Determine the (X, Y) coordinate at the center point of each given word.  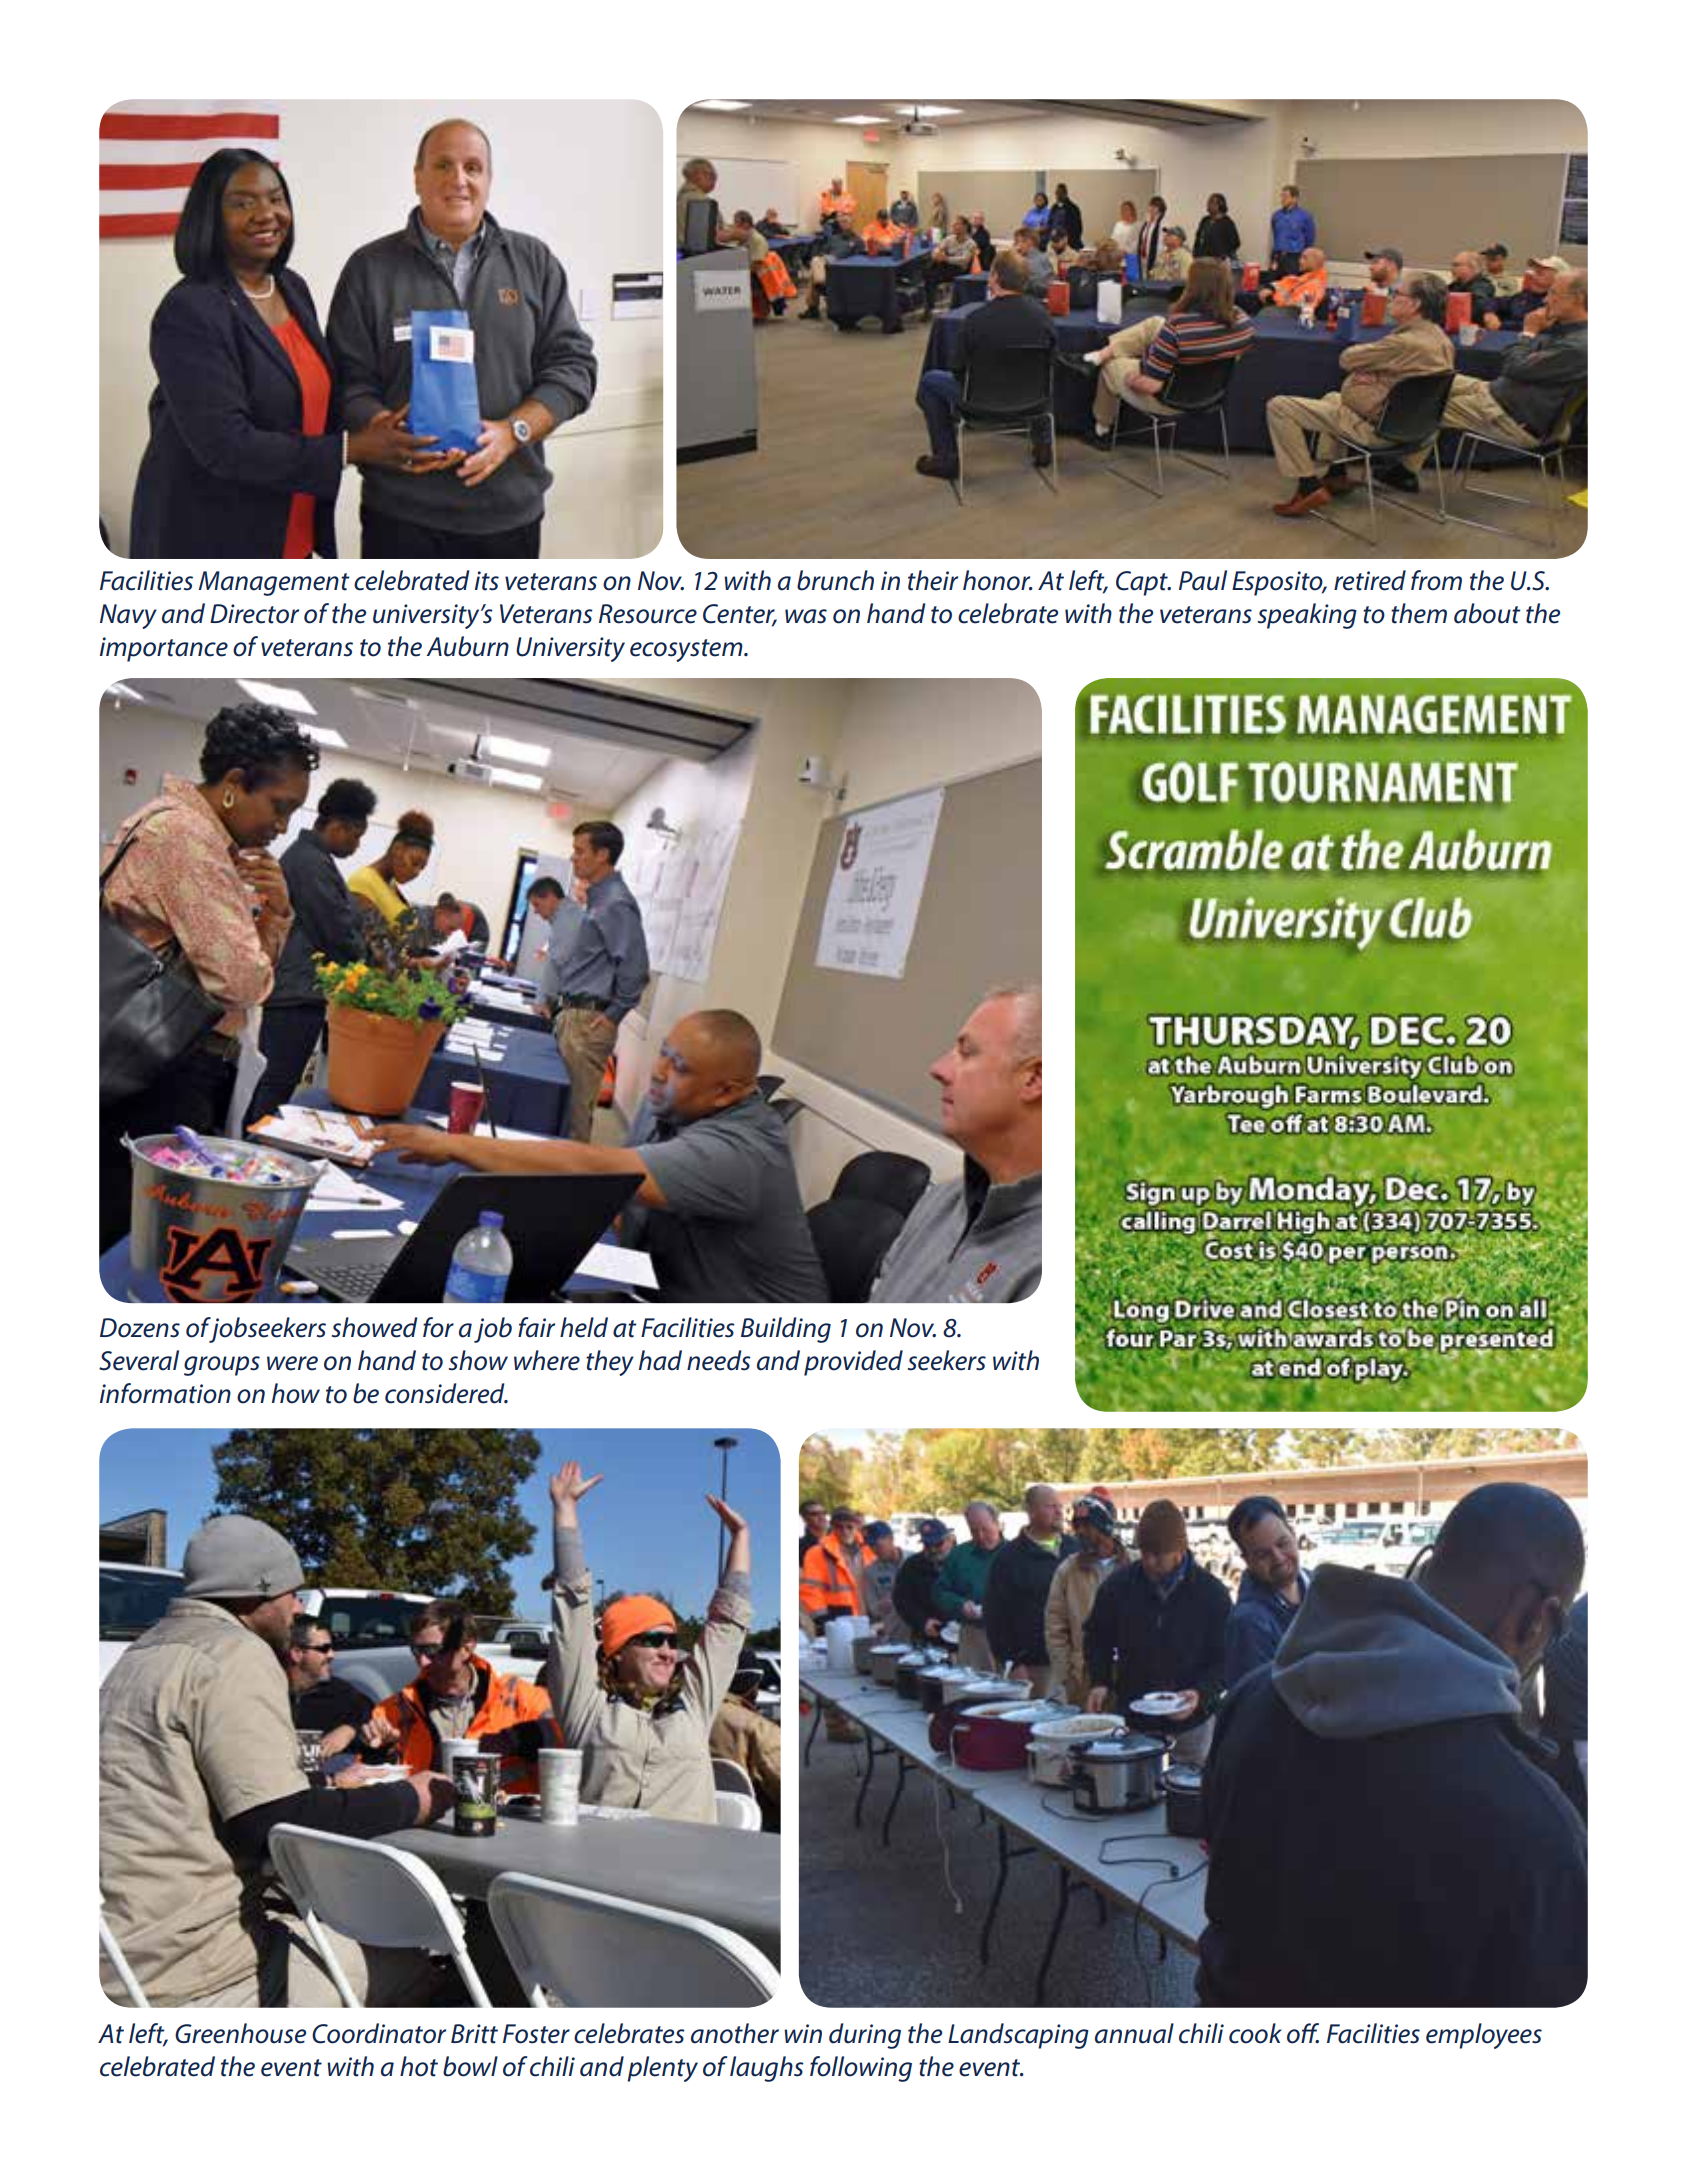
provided (853, 1363)
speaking (1307, 616)
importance (164, 649)
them (1419, 613)
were (292, 1363)
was (806, 616)
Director (254, 614)
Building (786, 1330)
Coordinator (379, 2033)
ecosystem (687, 650)
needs (719, 1360)
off (1303, 2033)
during (865, 2036)
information (165, 1393)
